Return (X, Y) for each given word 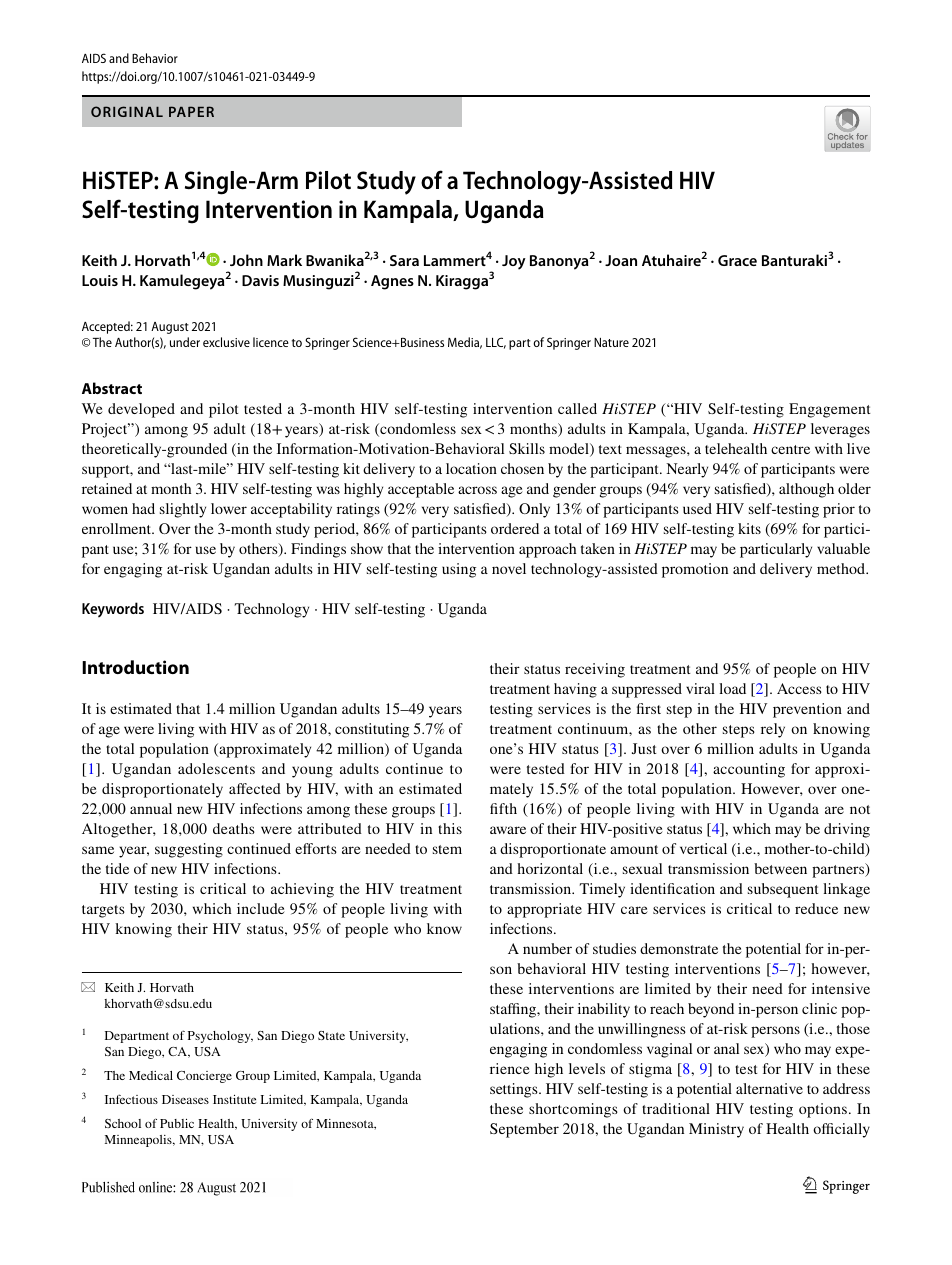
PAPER (191, 111)
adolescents (216, 768)
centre (790, 449)
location (471, 468)
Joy (514, 262)
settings (515, 1090)
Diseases (185, 1099)
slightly (183, 510)
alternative (769, 1088)
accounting (749, 770)
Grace (737, 260)
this (450, 828)
